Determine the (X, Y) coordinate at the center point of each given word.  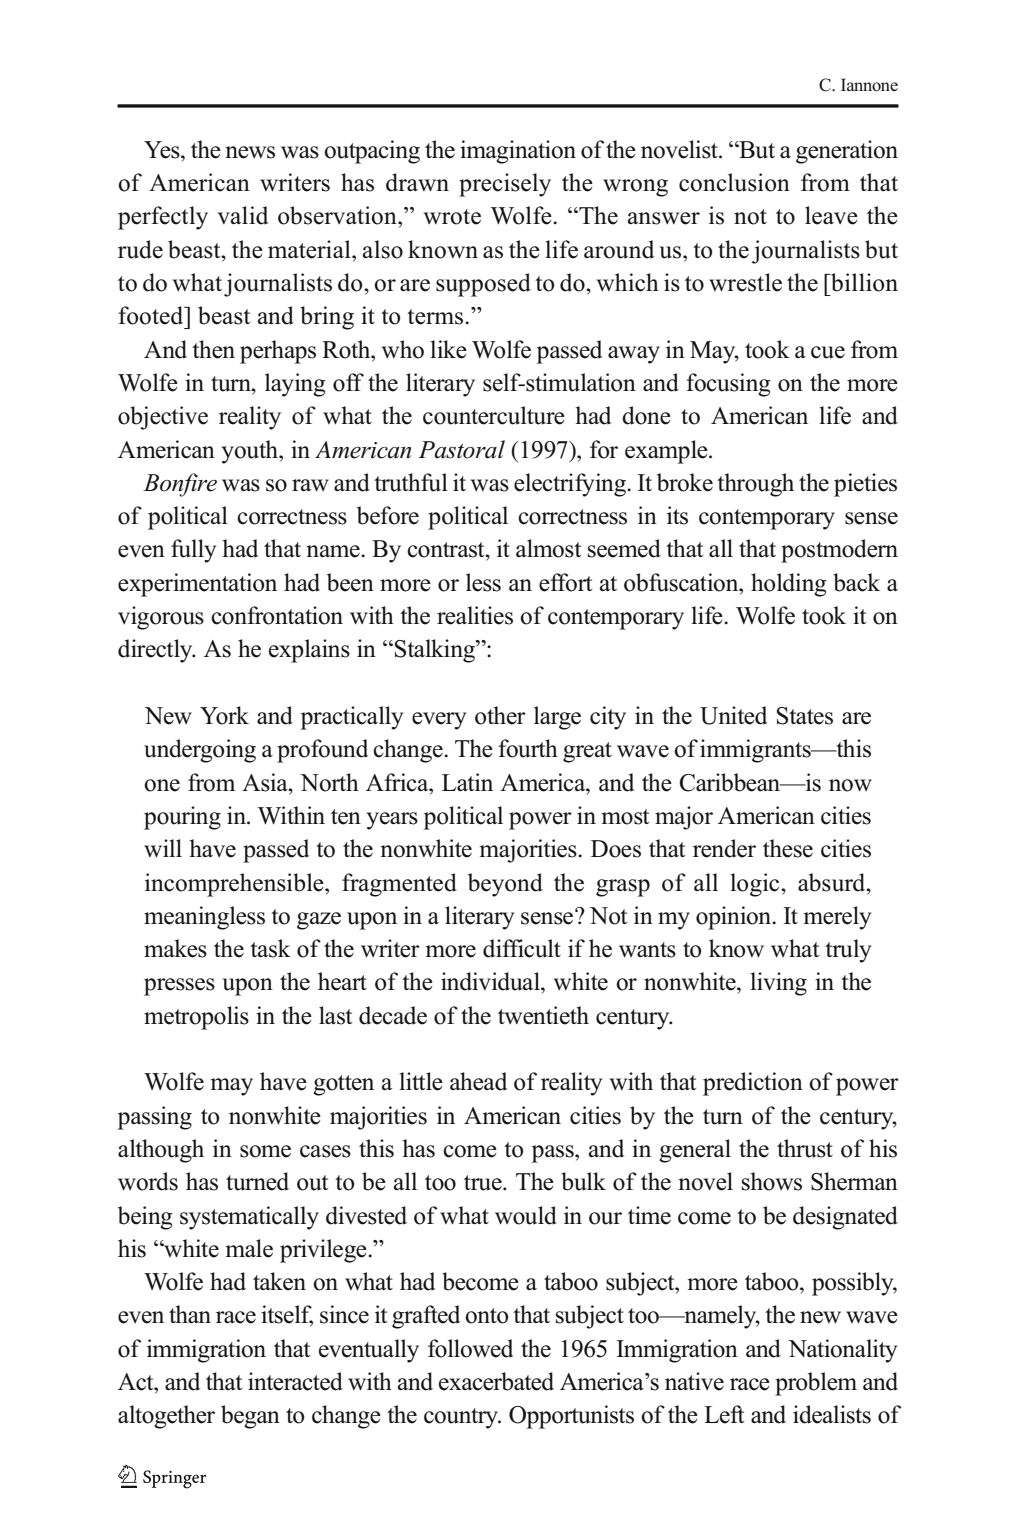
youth (251, 452)
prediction (753, 1084)
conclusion (734, 182)
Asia (266, 782)
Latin (467, 782)
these (788, 848)
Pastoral (461, 449)
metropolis (196, 1018)
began (250, 1417)
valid (243, 215)
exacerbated (496, 1381)
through (755, 485)
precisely (505, 185)
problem (816, 1384)
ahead (478, 1081)
